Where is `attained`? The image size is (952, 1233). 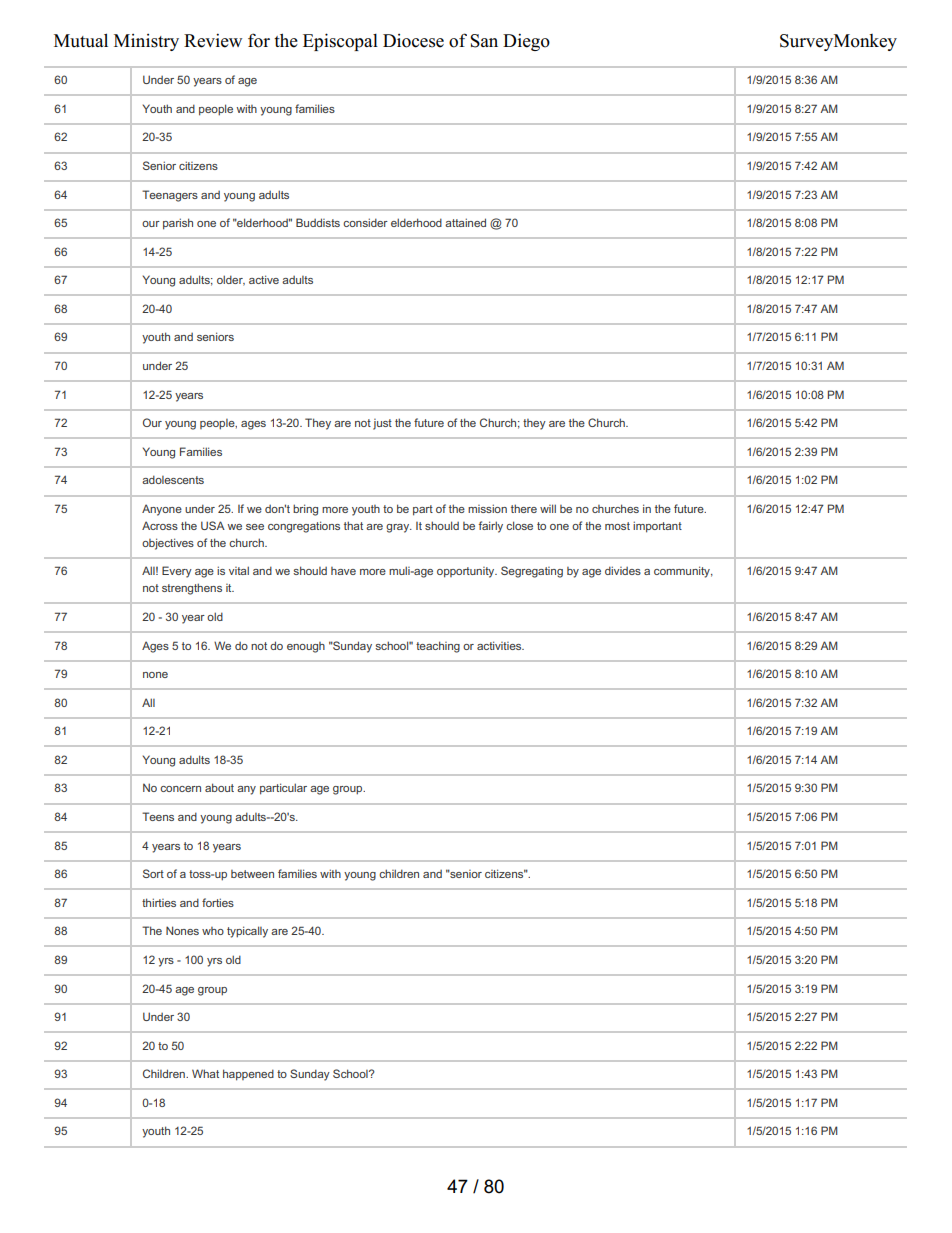 attained is located at coordinates (465, 222).
